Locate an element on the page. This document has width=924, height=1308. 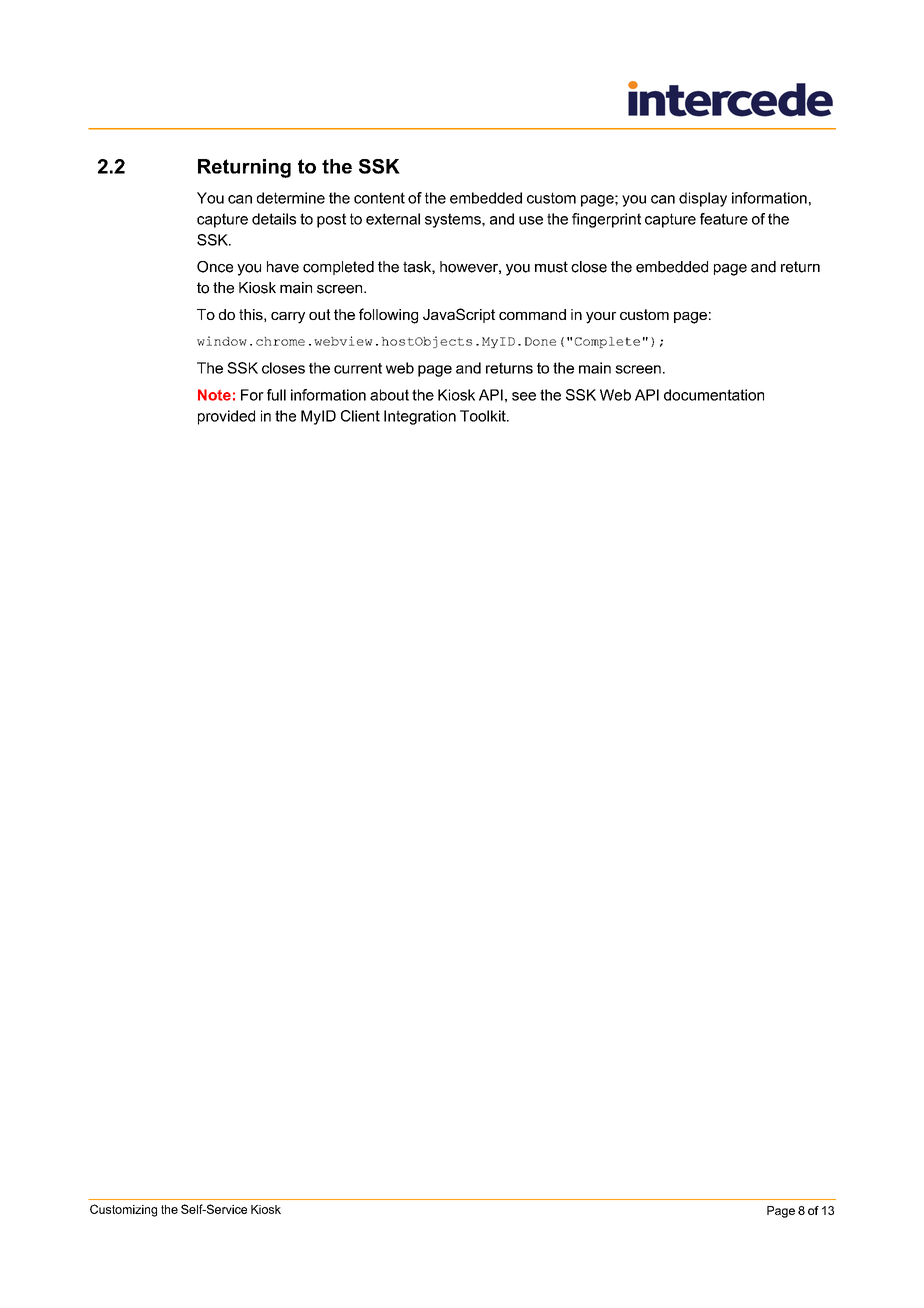
fingerprint is located at coordinates (606, 220).
